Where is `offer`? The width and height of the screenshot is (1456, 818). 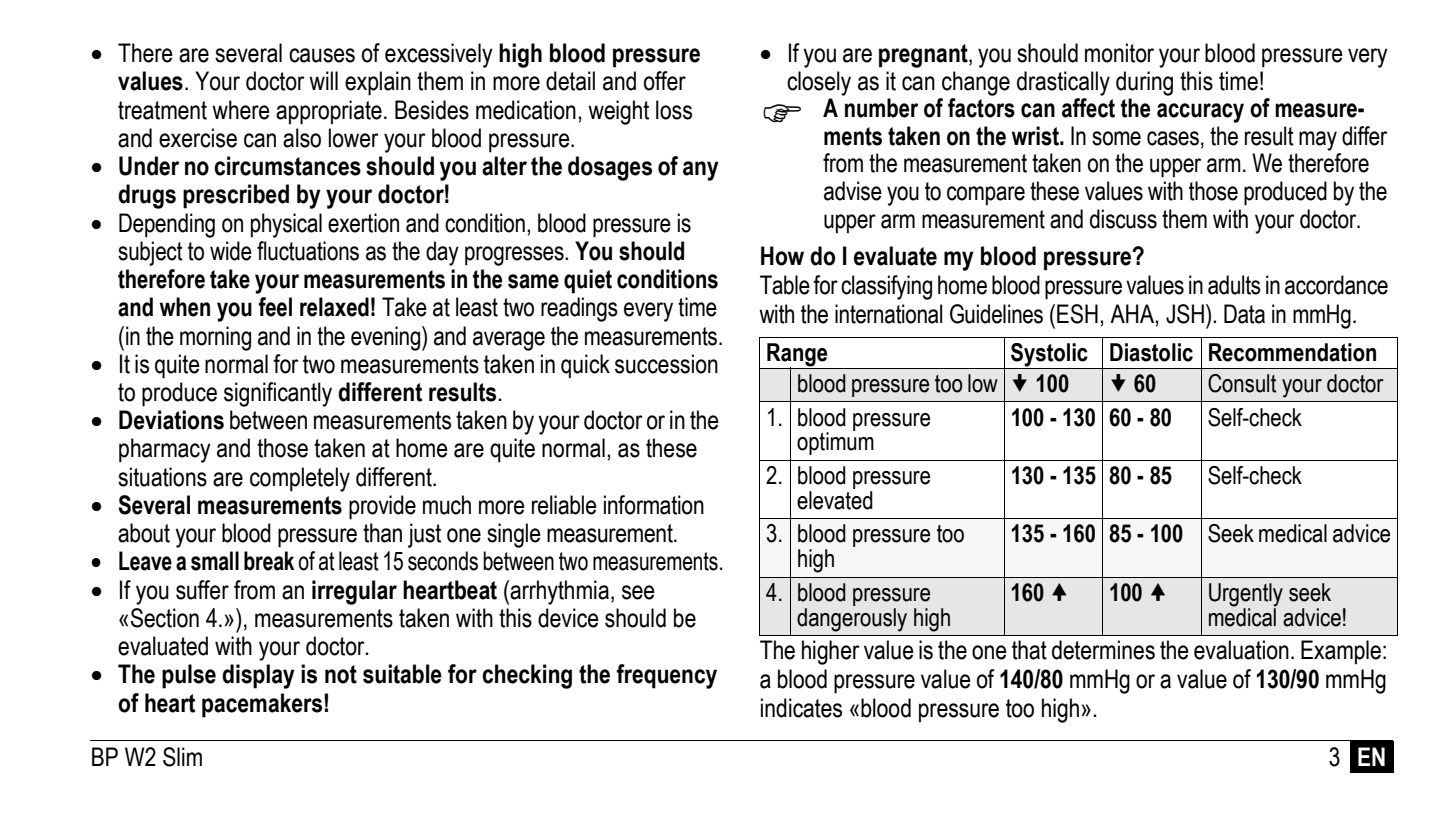 offer is located at coordinates (665, 81).
